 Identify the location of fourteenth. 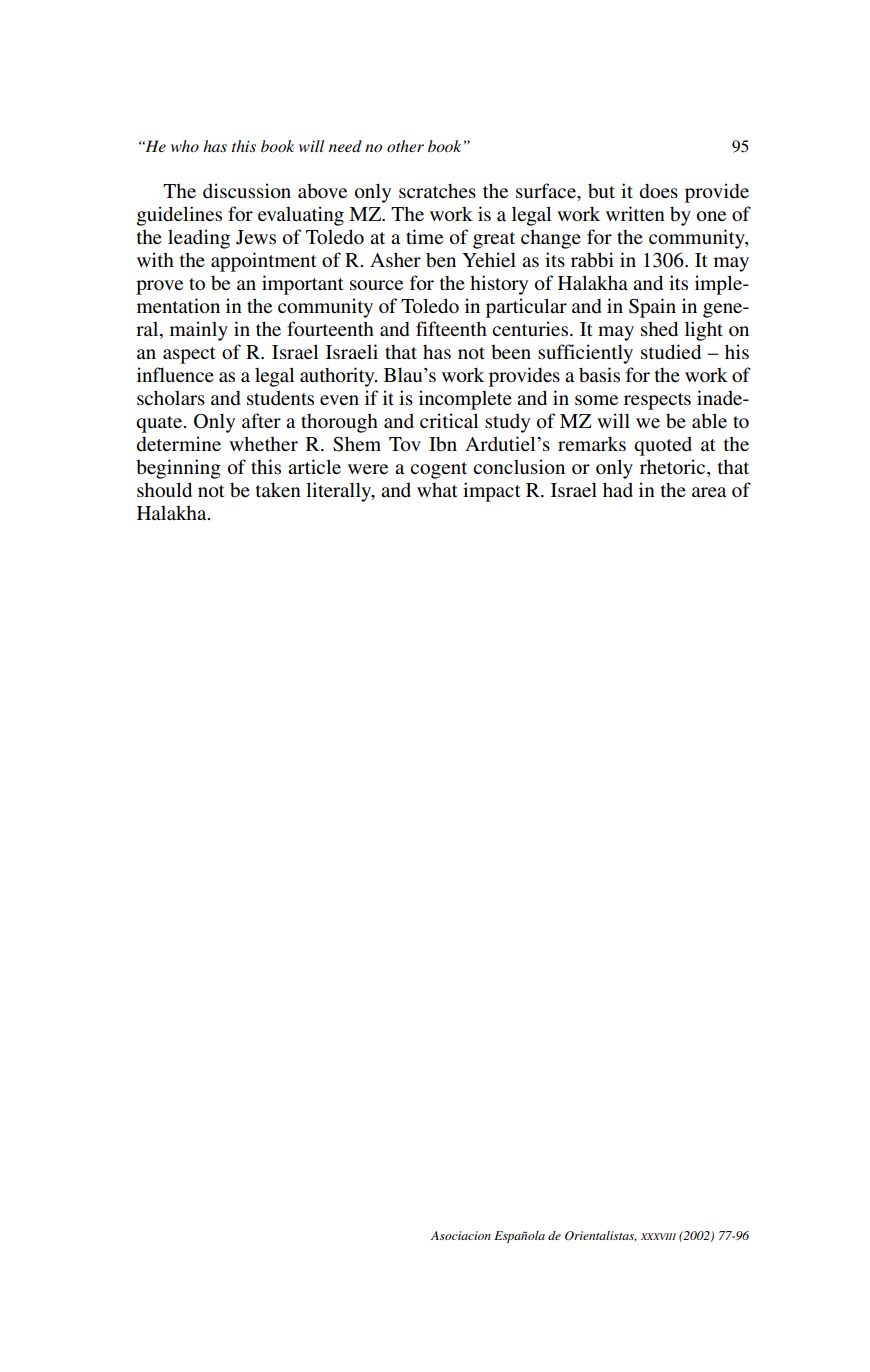
(330, 328).
